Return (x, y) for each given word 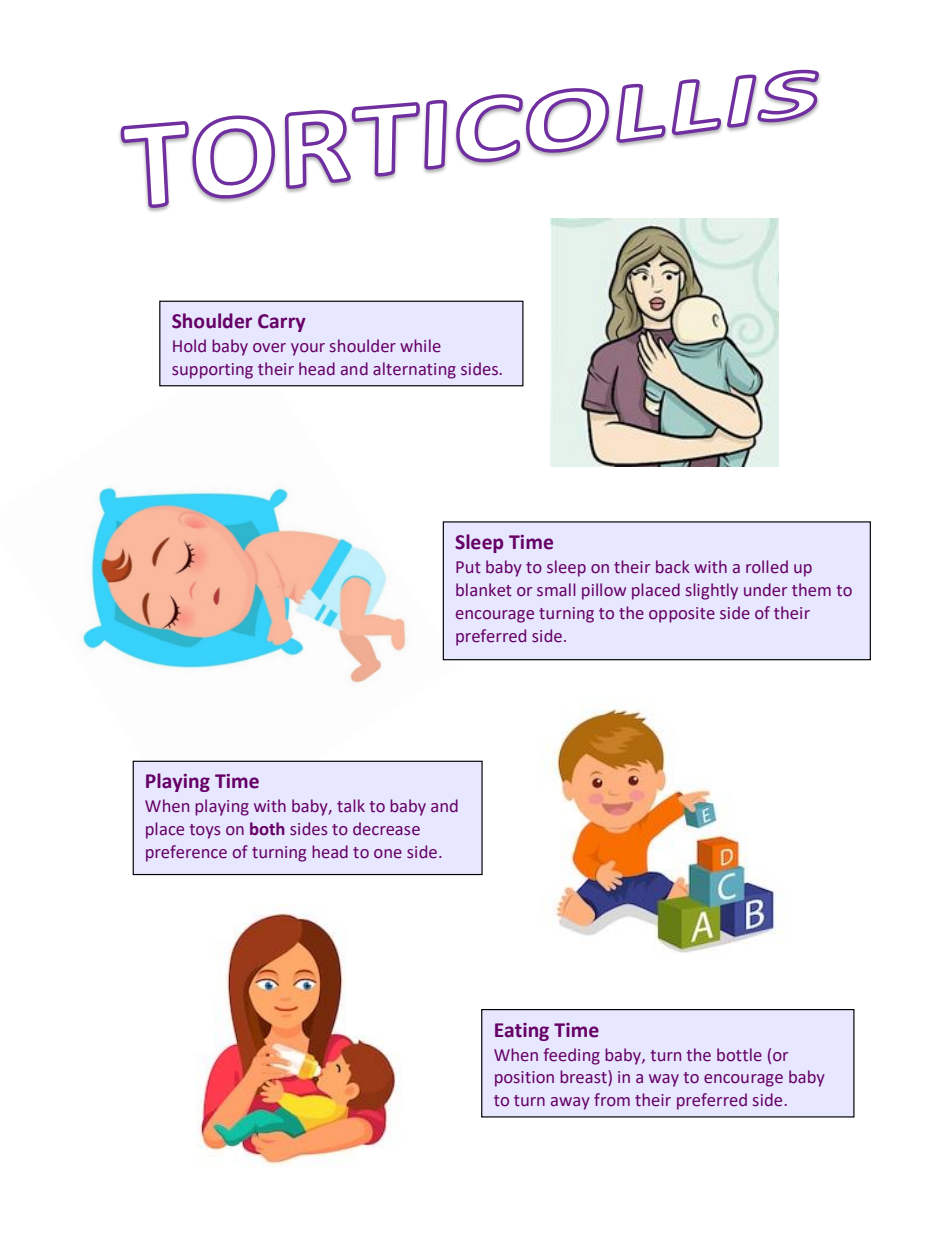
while (420, 346)
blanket (484, 590)
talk (351, 805)
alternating (414, 370)
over (269, 348)
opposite (682, 615)
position (524, 1079)
